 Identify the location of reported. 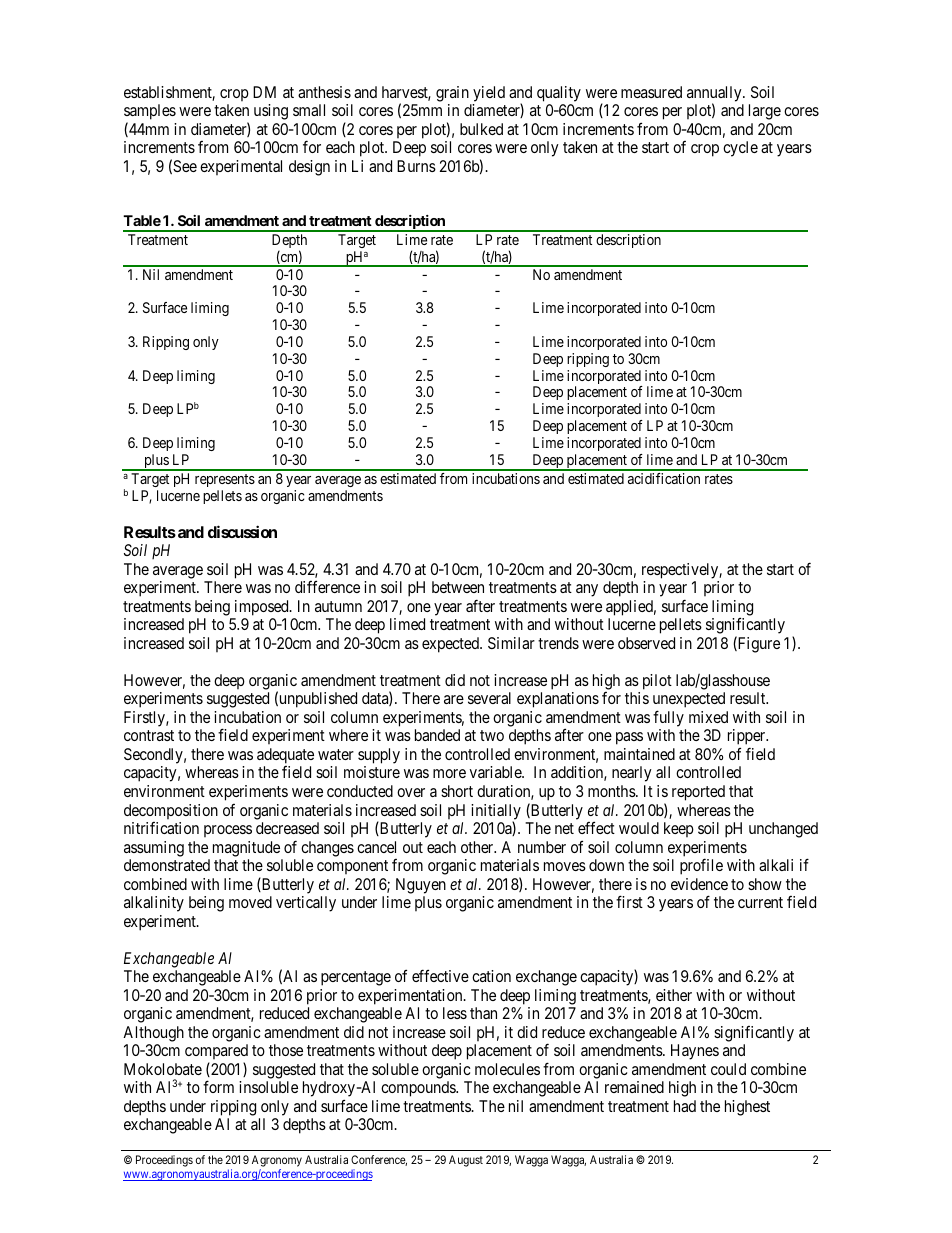
(698, 793).
